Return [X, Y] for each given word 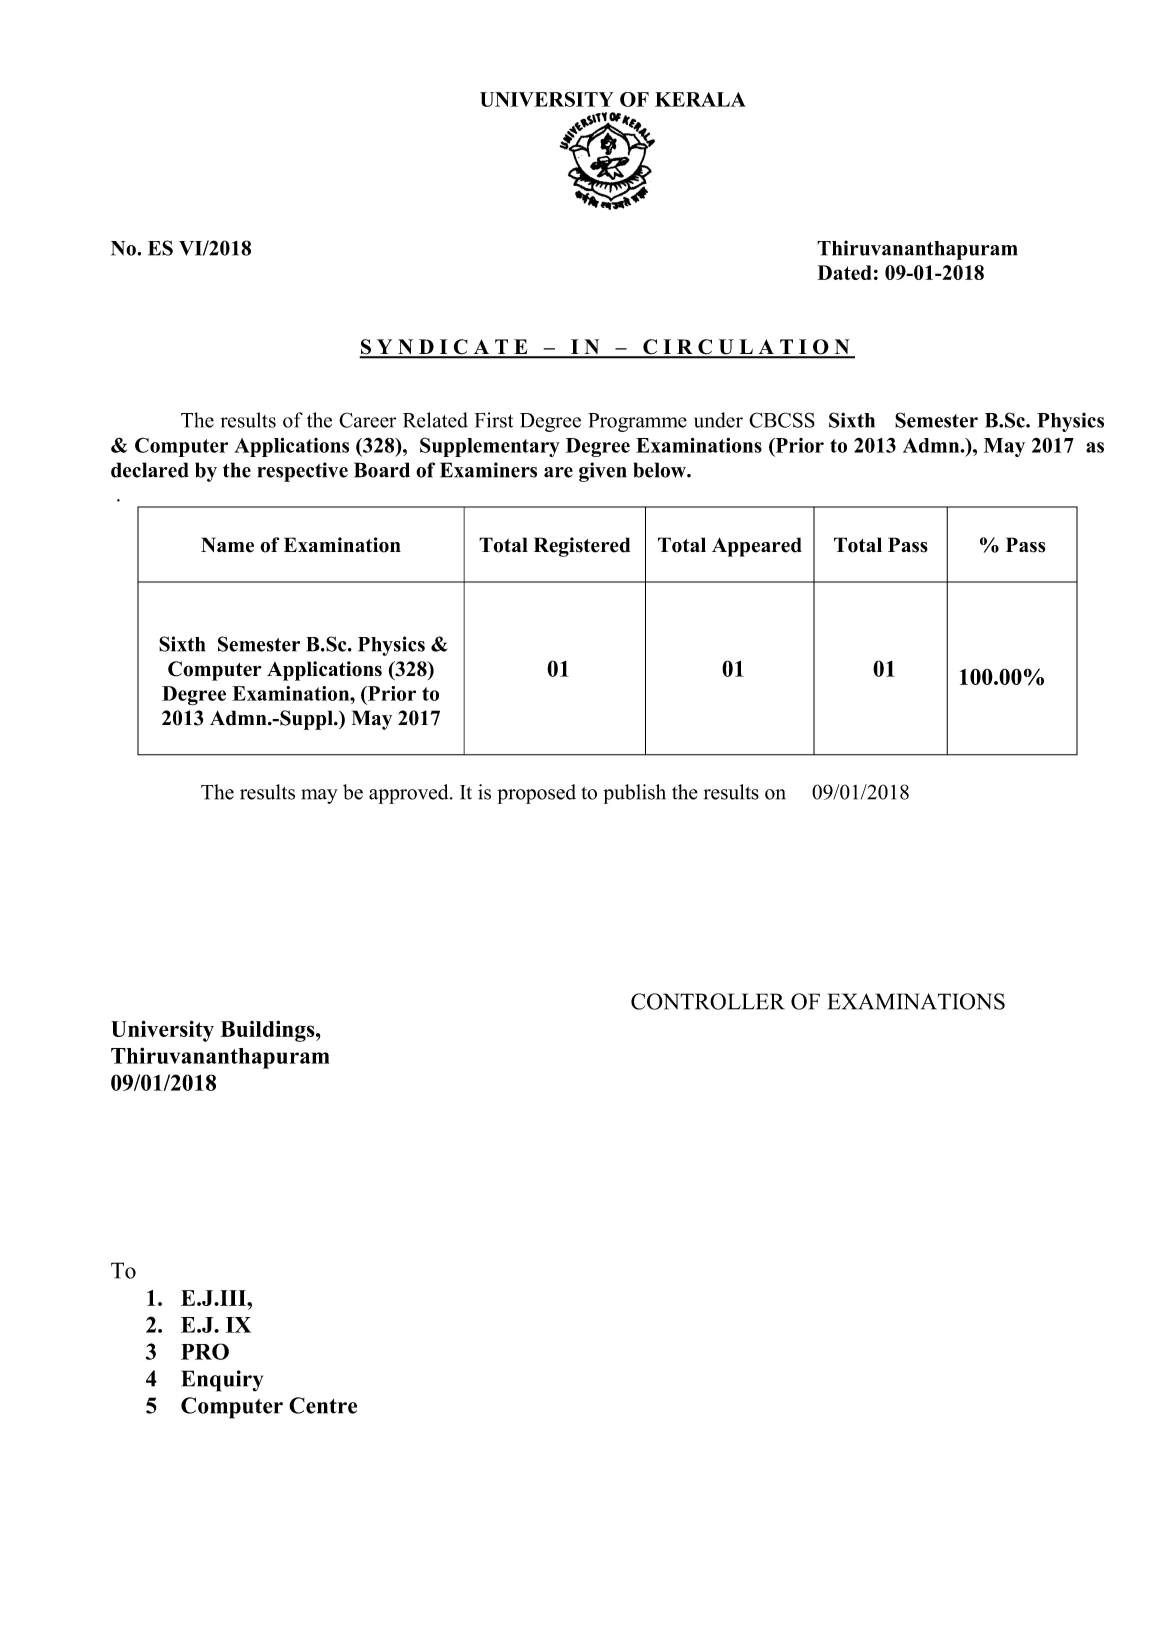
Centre [323, 1405]
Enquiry [222, 1381]
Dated [844, 272]
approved [410, 794]
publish [635, 794]
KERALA [700, 99]
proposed [537, 794]
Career [367, 420]
